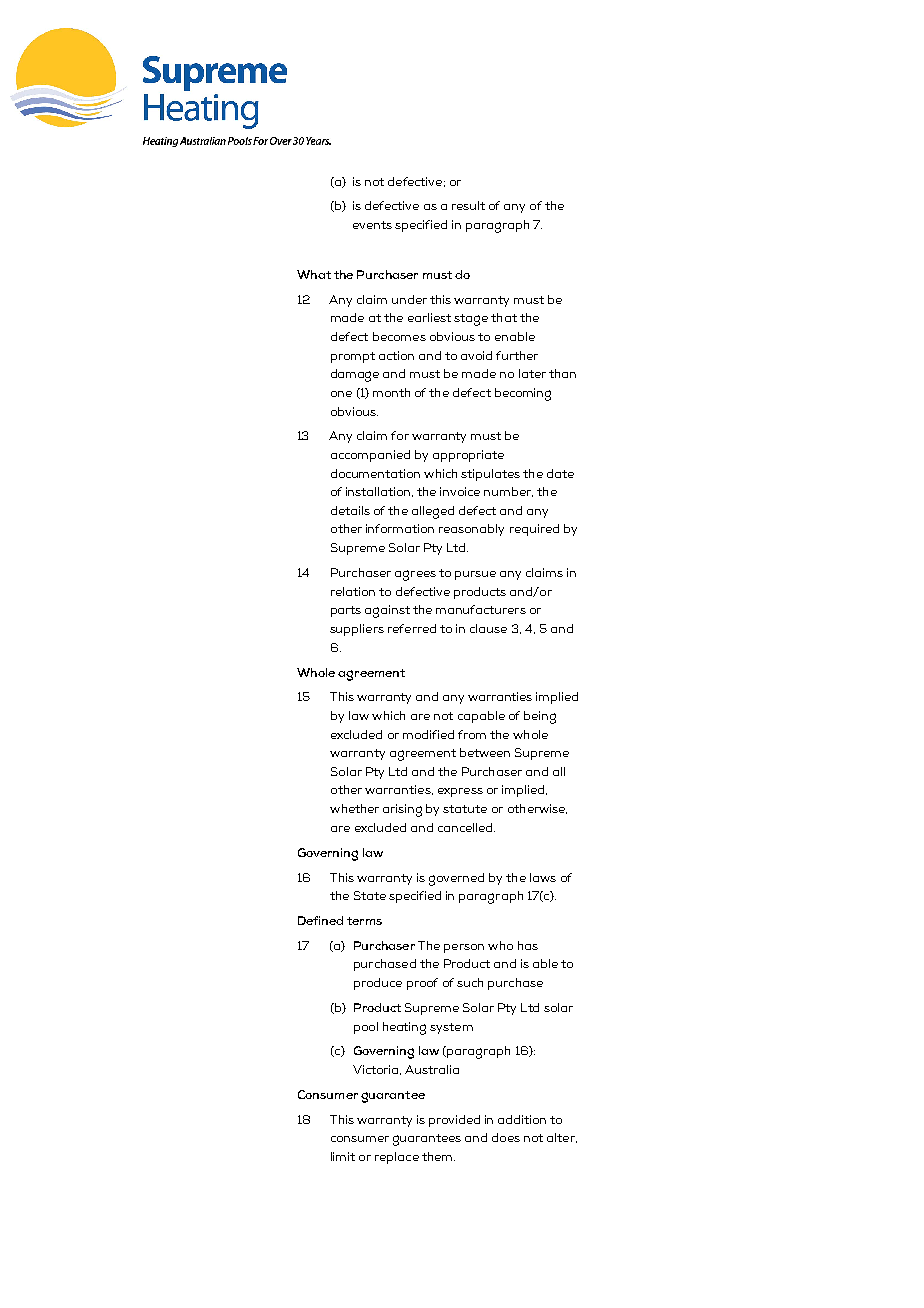 The height and width of the page is (1308, 924). What do you see at coordinates (465, 809) in the page?
I see `statute` at bounding box center [465, 809].
